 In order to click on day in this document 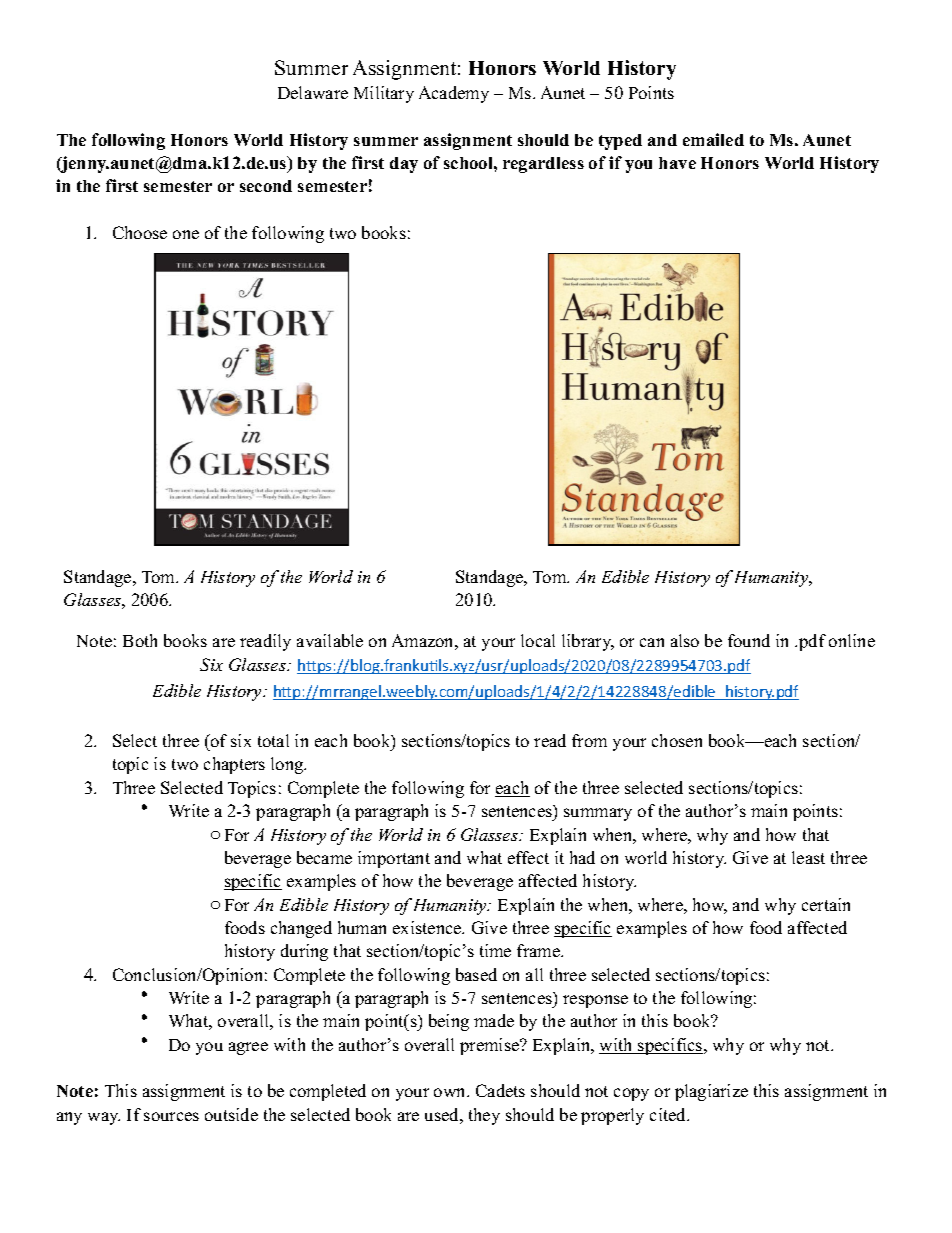, I will do `click(404, 165)`.
